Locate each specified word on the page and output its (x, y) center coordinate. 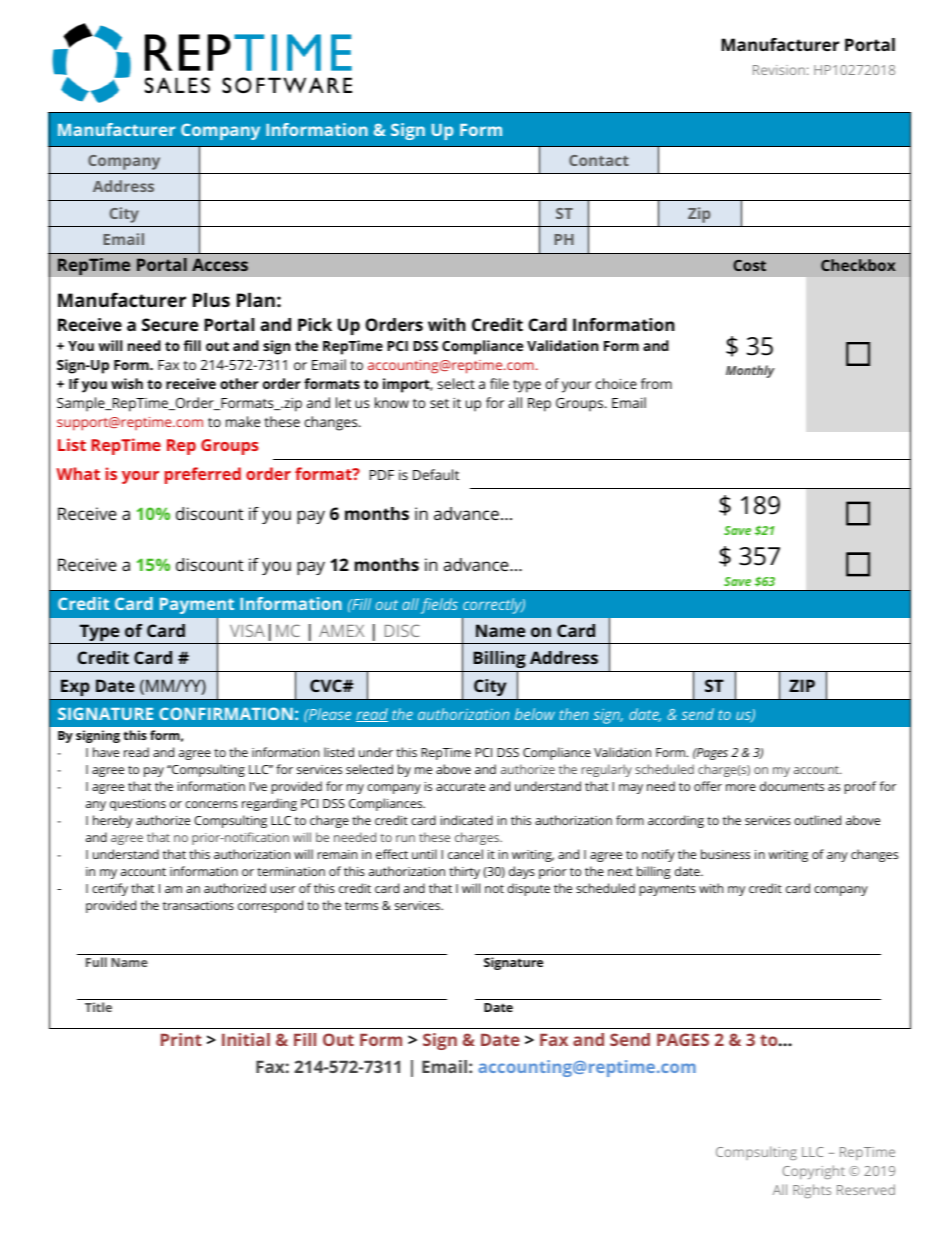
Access (220, 264)
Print (181, 1039)
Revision (779, 70)
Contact (599, 160)
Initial (246, 1039)
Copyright (814, 1172)
